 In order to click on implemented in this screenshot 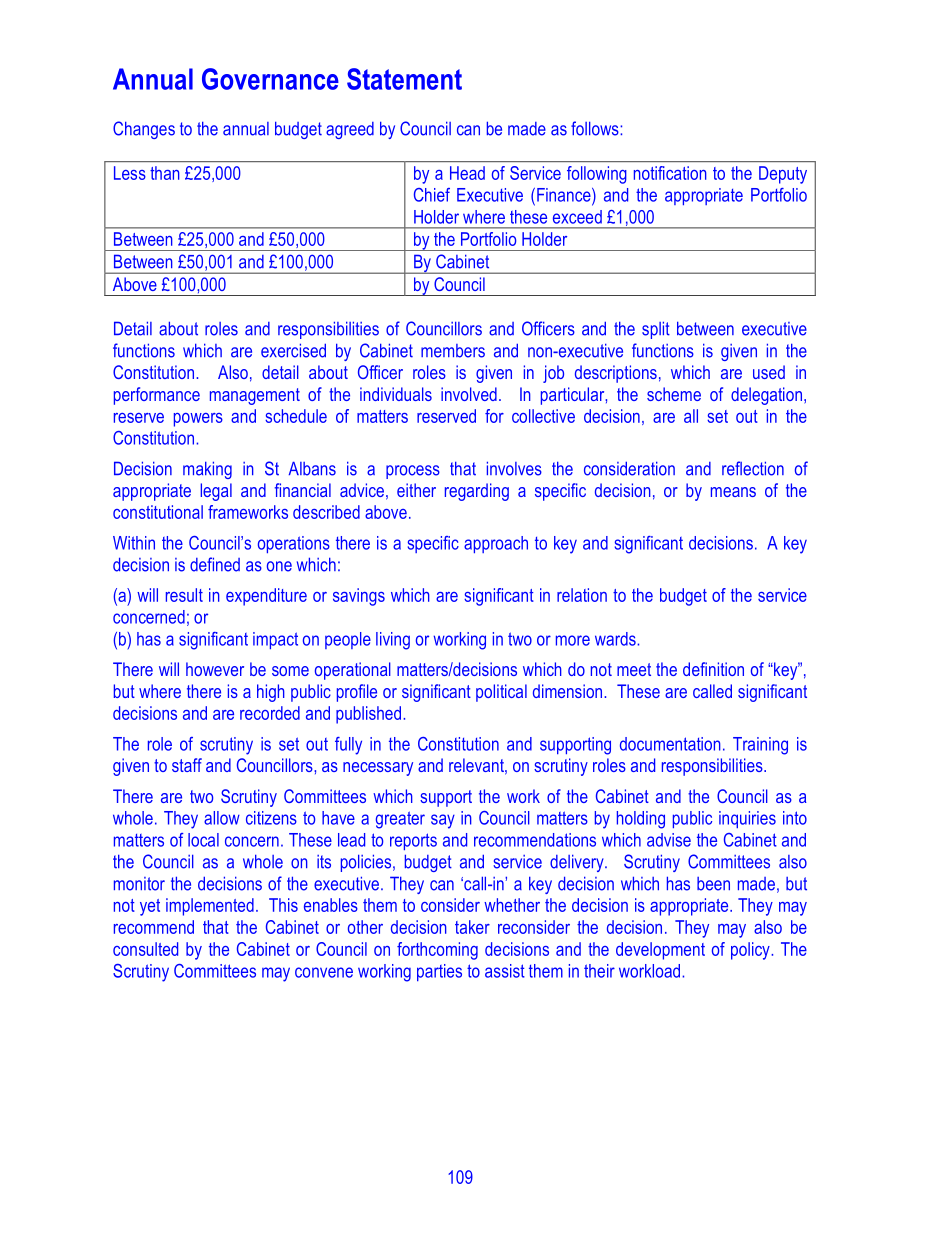, I will do `click(210, 907)`.
